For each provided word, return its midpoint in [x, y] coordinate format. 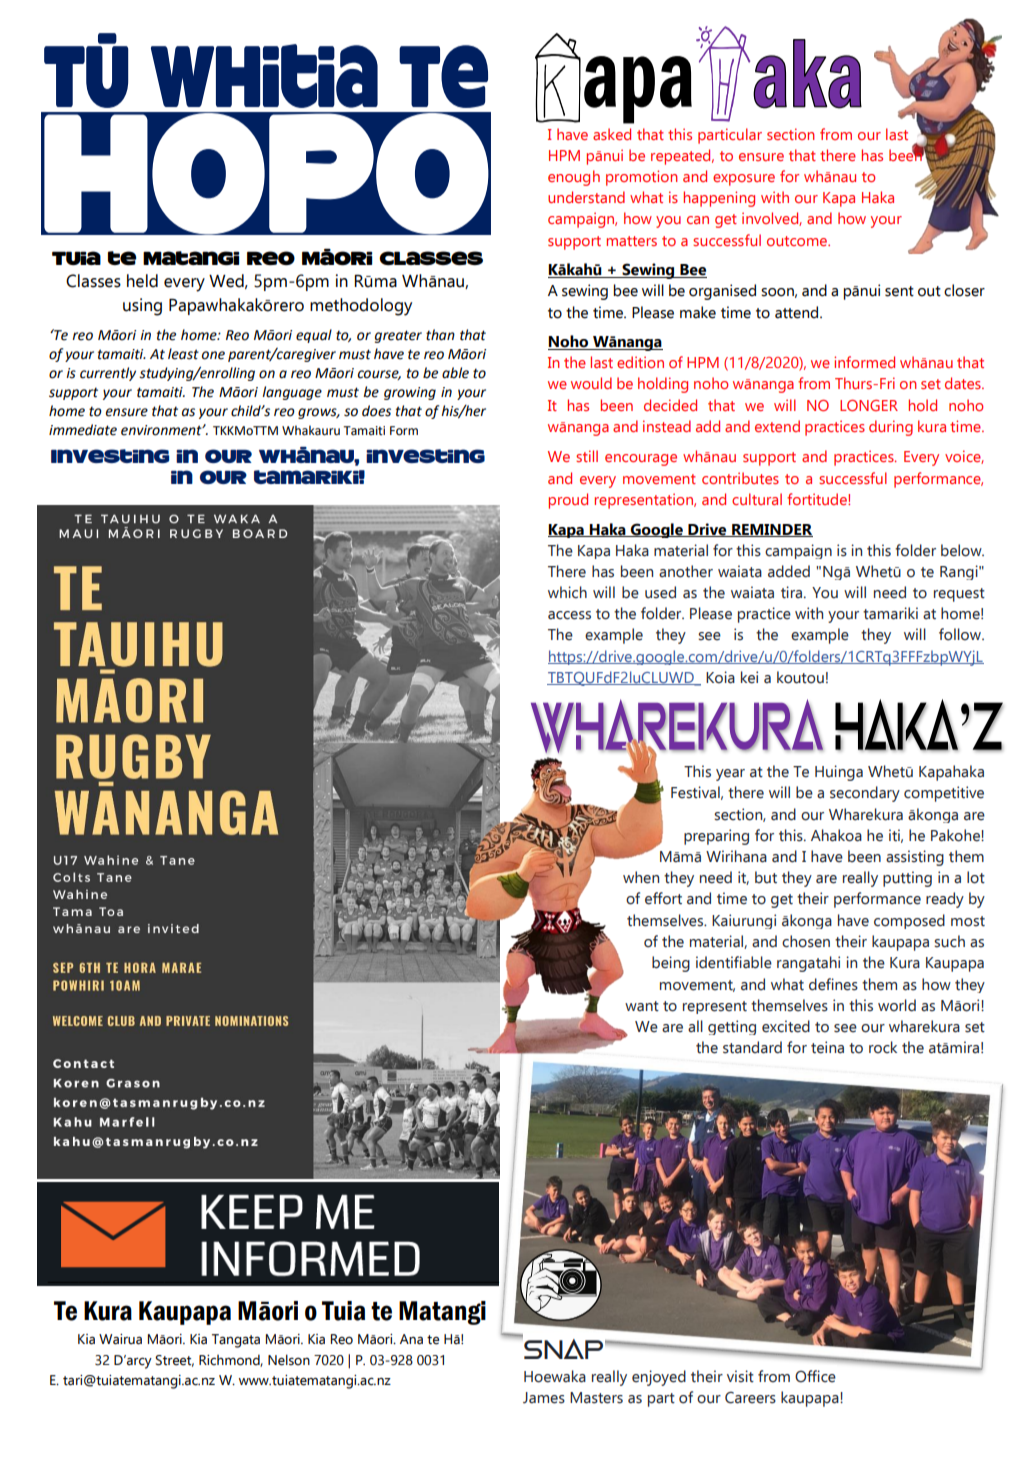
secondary [865, 794]
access [569, 615]
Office [815, 1376]
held [142, 281]
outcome [798, 241]
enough [574, 178]
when [641, 877]
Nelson [289, 1360]
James [544, 1398]
